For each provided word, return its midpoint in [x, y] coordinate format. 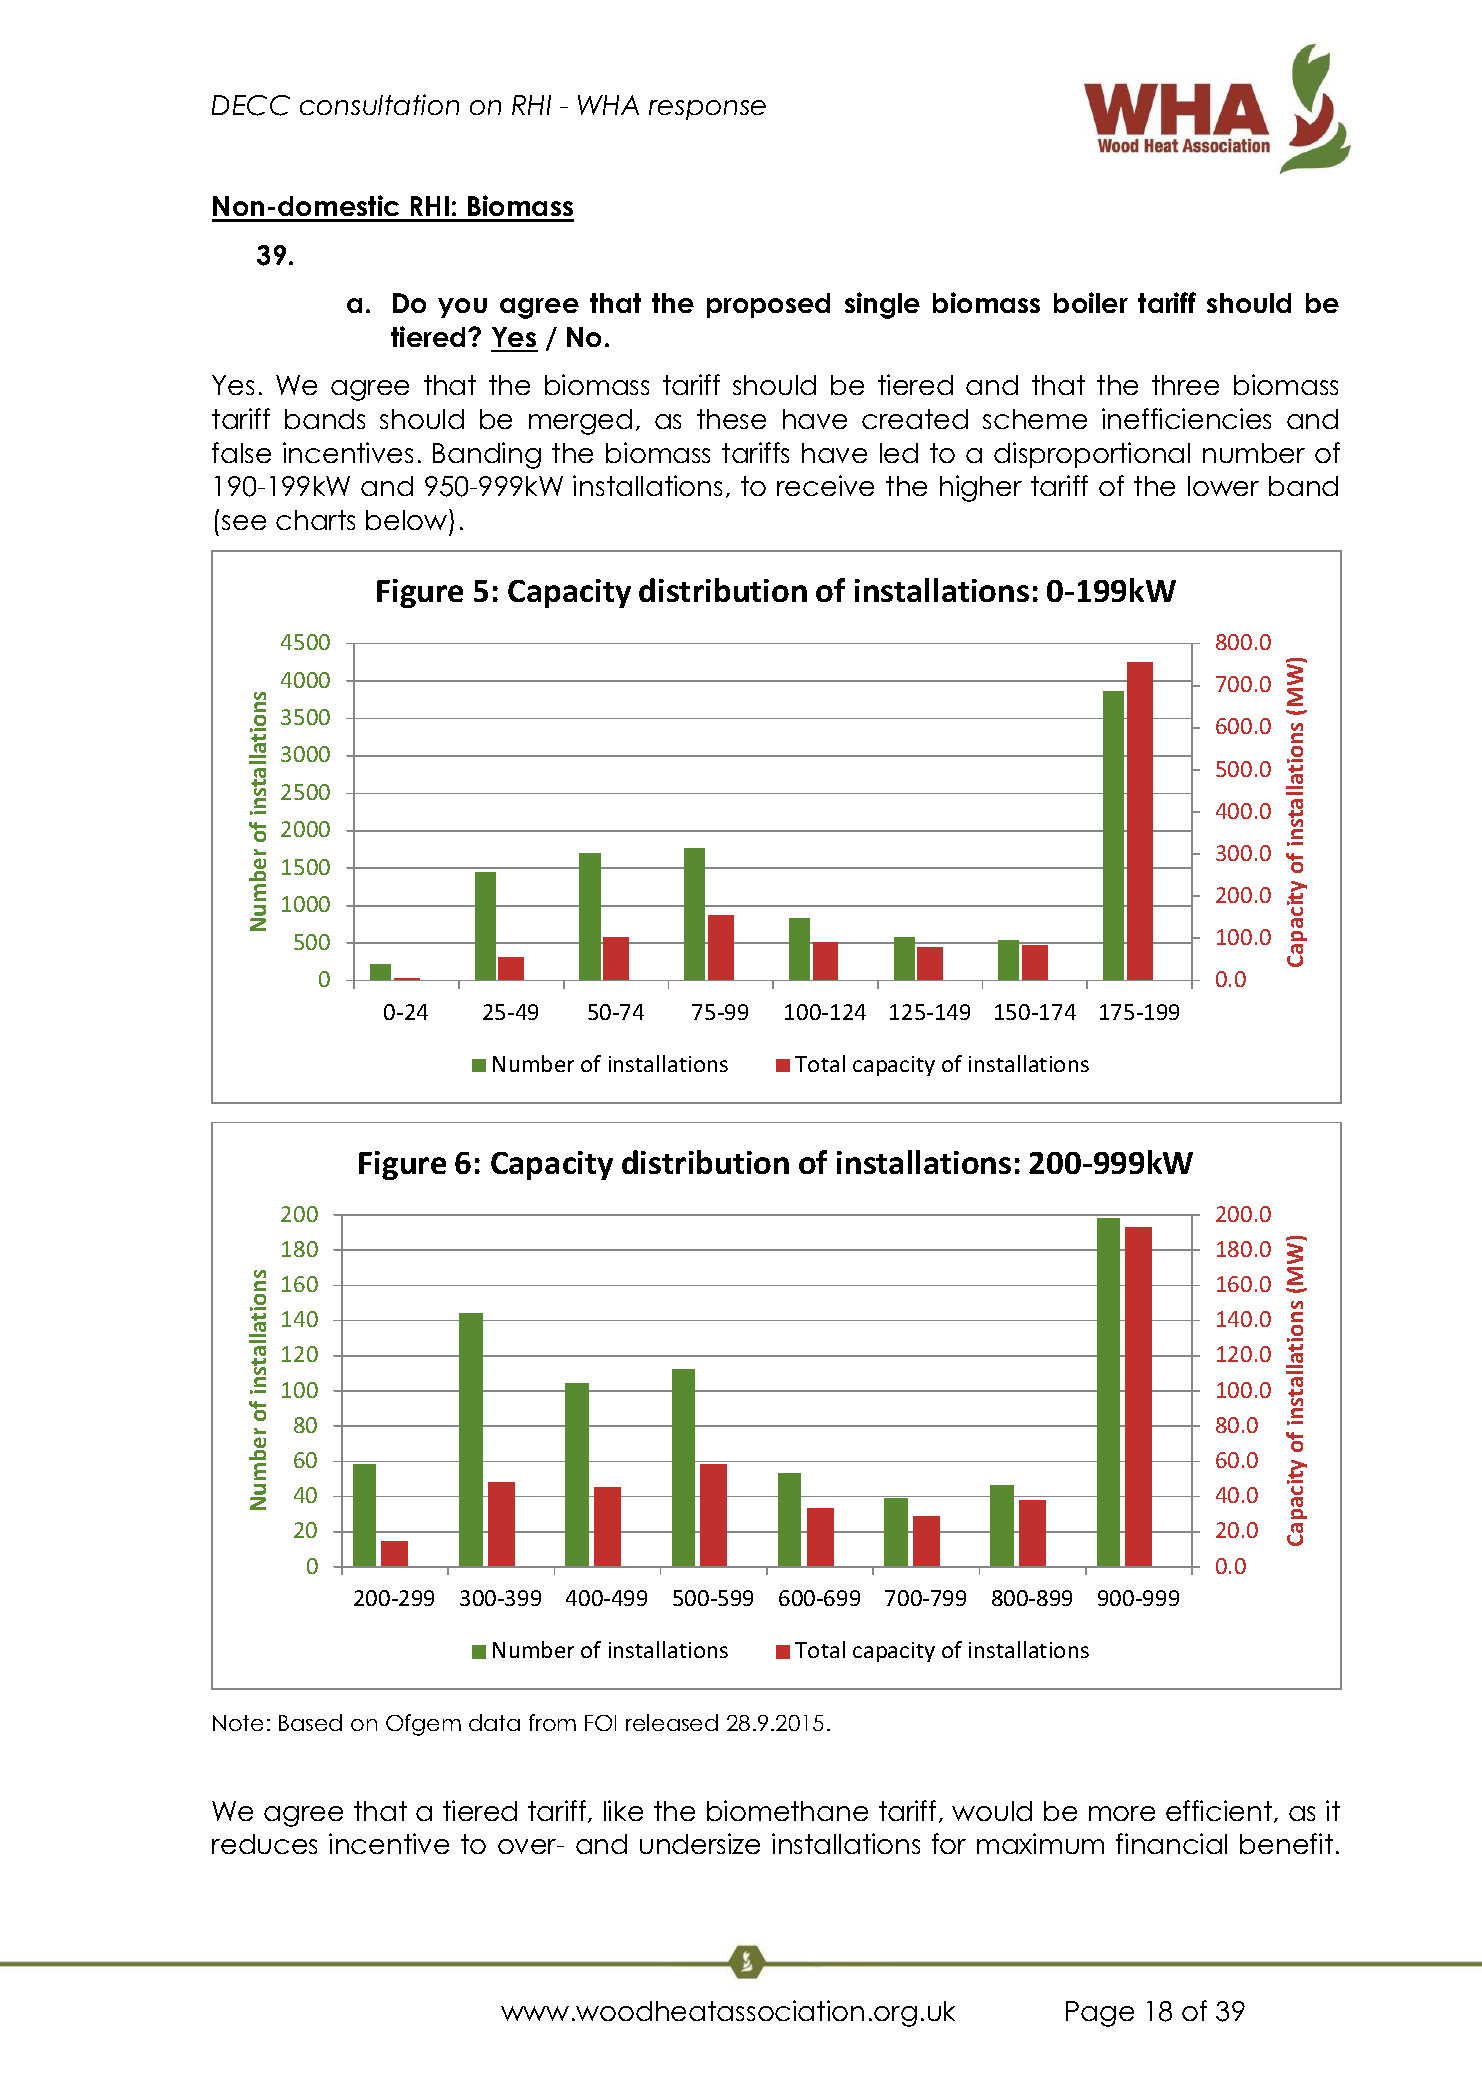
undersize [700, 1843]
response [707, 110]
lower [1223, 486]
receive [825, 485]
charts [315, 520]
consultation [379, 104]
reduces [264, 1844]
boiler [1091, 302]
